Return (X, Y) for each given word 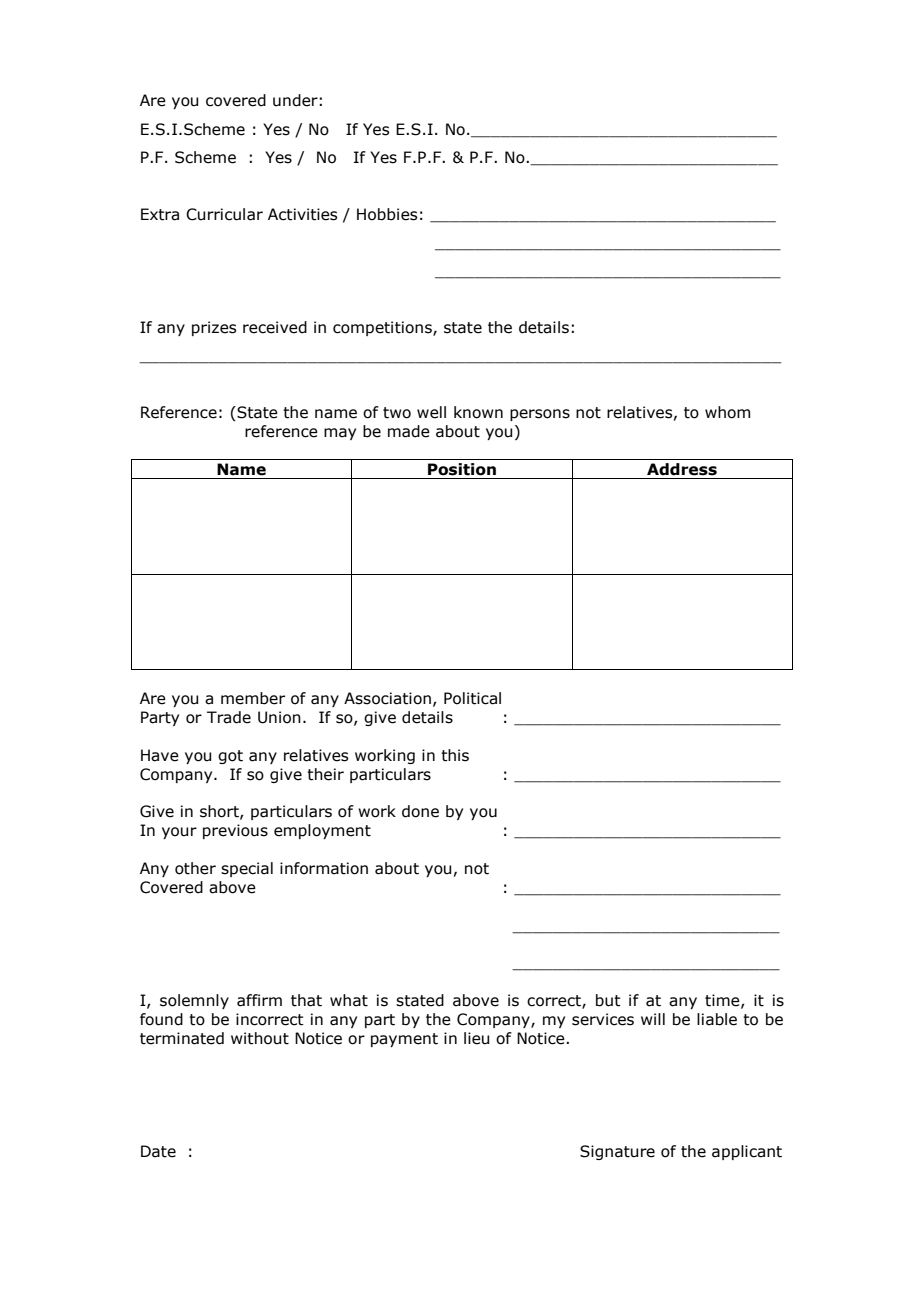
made (409, 431)
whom (727, 412)
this (455, 755)
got (230, 757)
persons (540, 415)
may (340, 434)
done (420, 811)
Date (158, 1151)
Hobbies (387, 214)
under (295, 100)
